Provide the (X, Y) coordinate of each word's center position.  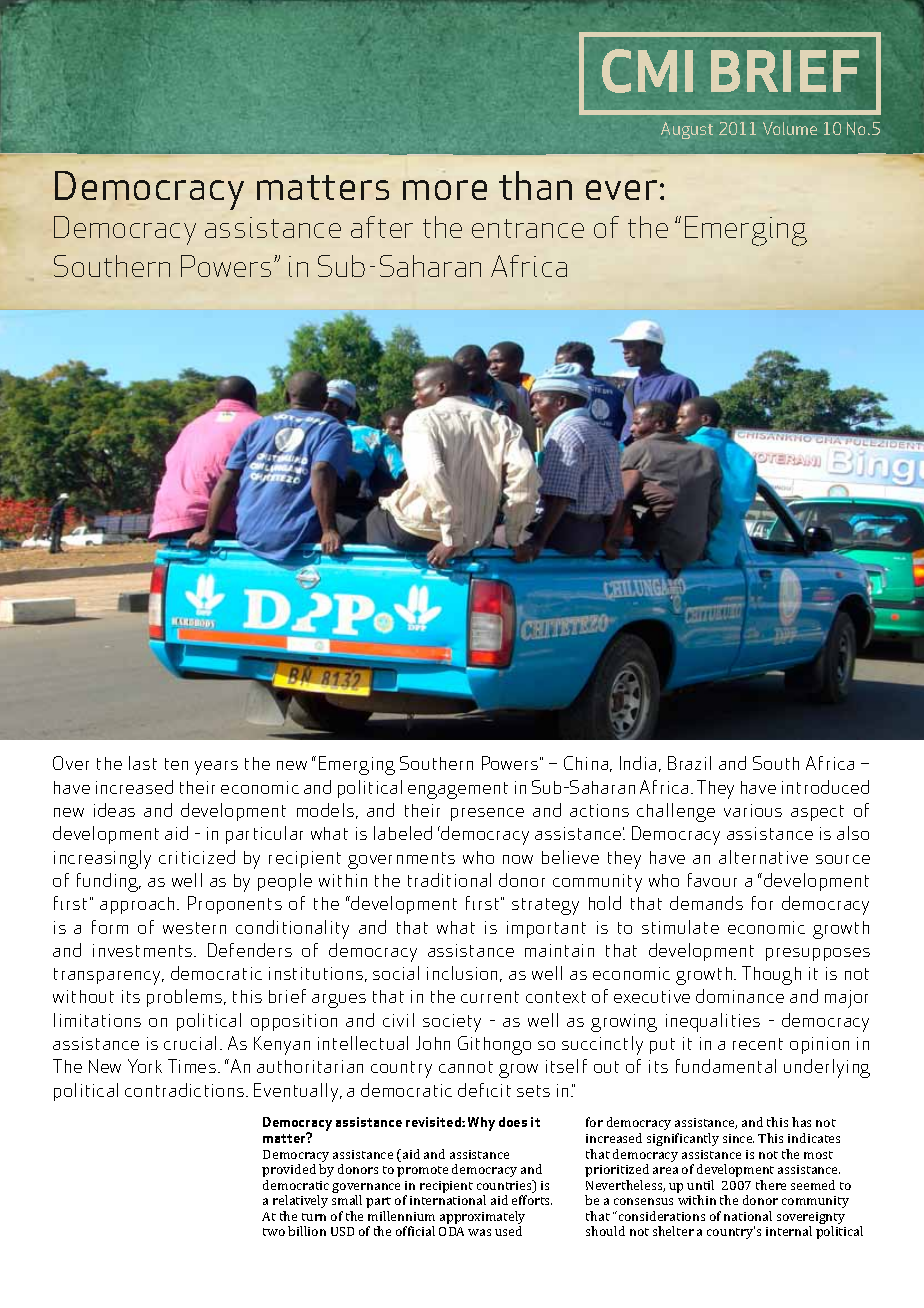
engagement (458, 790)
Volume (790, 128)
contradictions (184, 1090)
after (382, 227)
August (687, 130)
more (445, 190)
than (535, 185)
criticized (197, 857)
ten (176, 764)
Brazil (689, 763)
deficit (484, 1090)
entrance (528, 228)
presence (487, 814)
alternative (763, 857)
